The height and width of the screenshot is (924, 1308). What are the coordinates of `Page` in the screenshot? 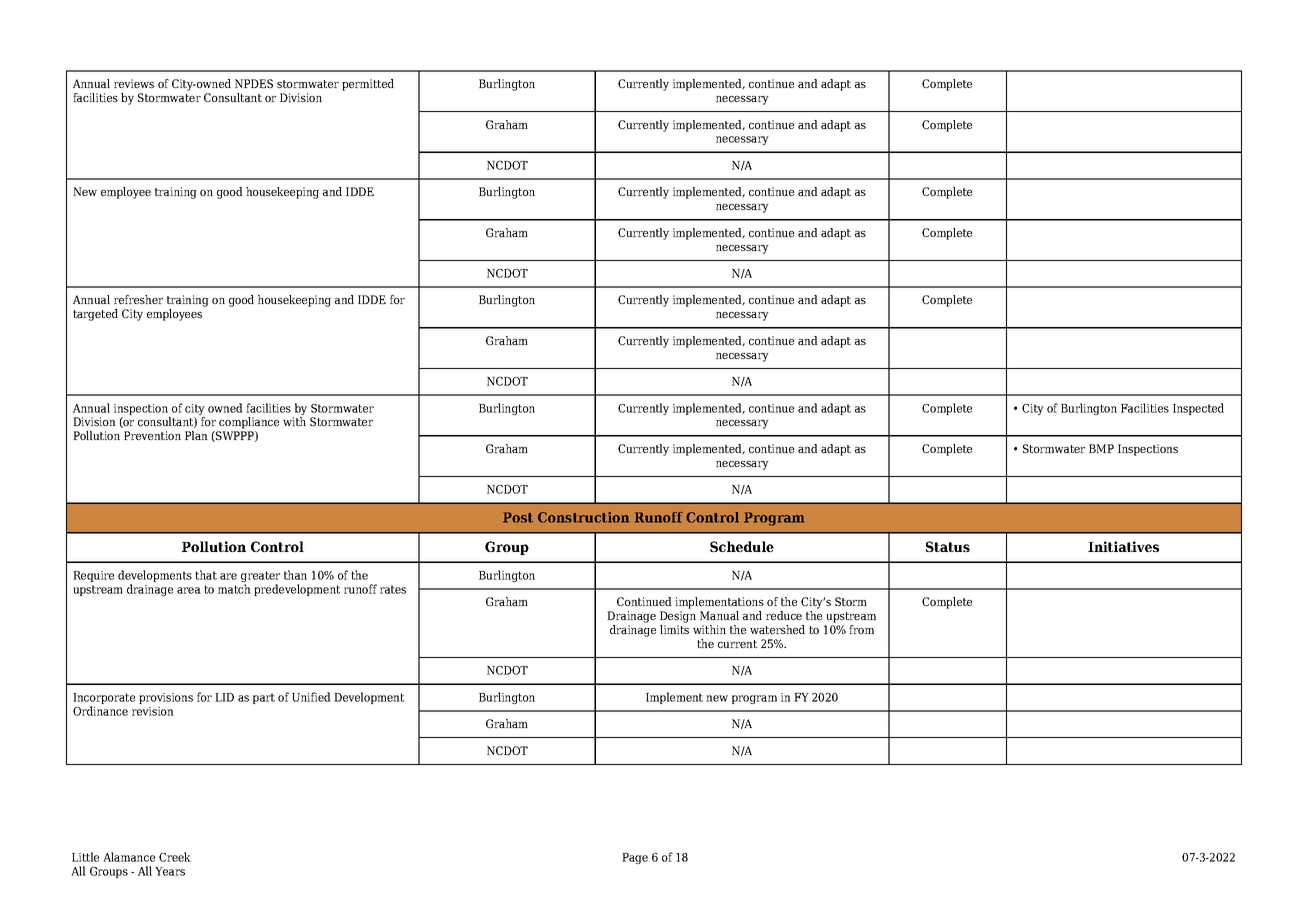 It's located at (635, 858).
